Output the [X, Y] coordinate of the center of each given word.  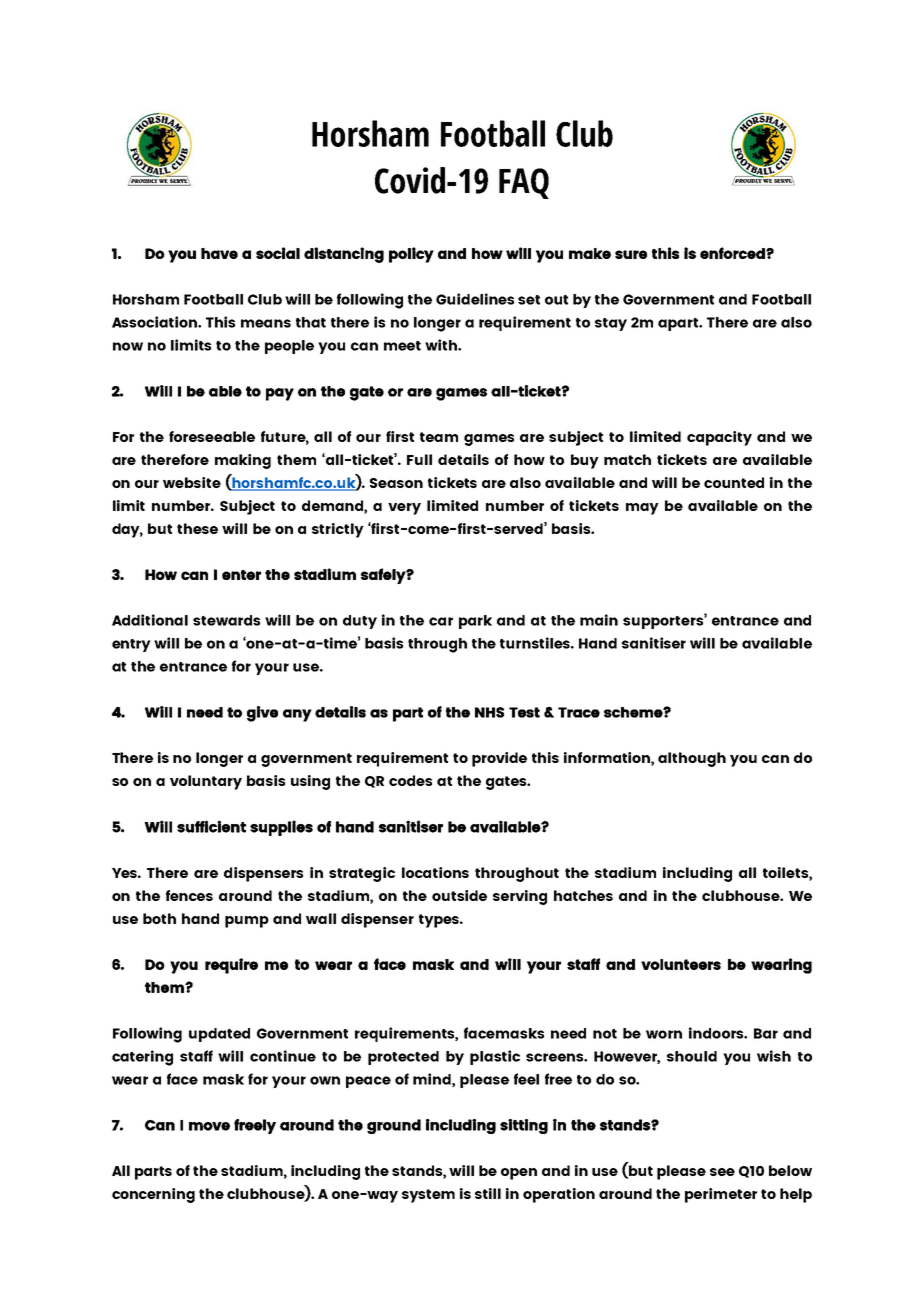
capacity [719, 438]
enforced [733, 253]
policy [411, 255]
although [692, 759]
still [488, 1193]
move [209, 1126]
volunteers [681, 964]
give [262, 714]
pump [247, 922]
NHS [489, 712]
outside [459, 895]
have [219, 253]
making [243, 461]
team [439, 437]
